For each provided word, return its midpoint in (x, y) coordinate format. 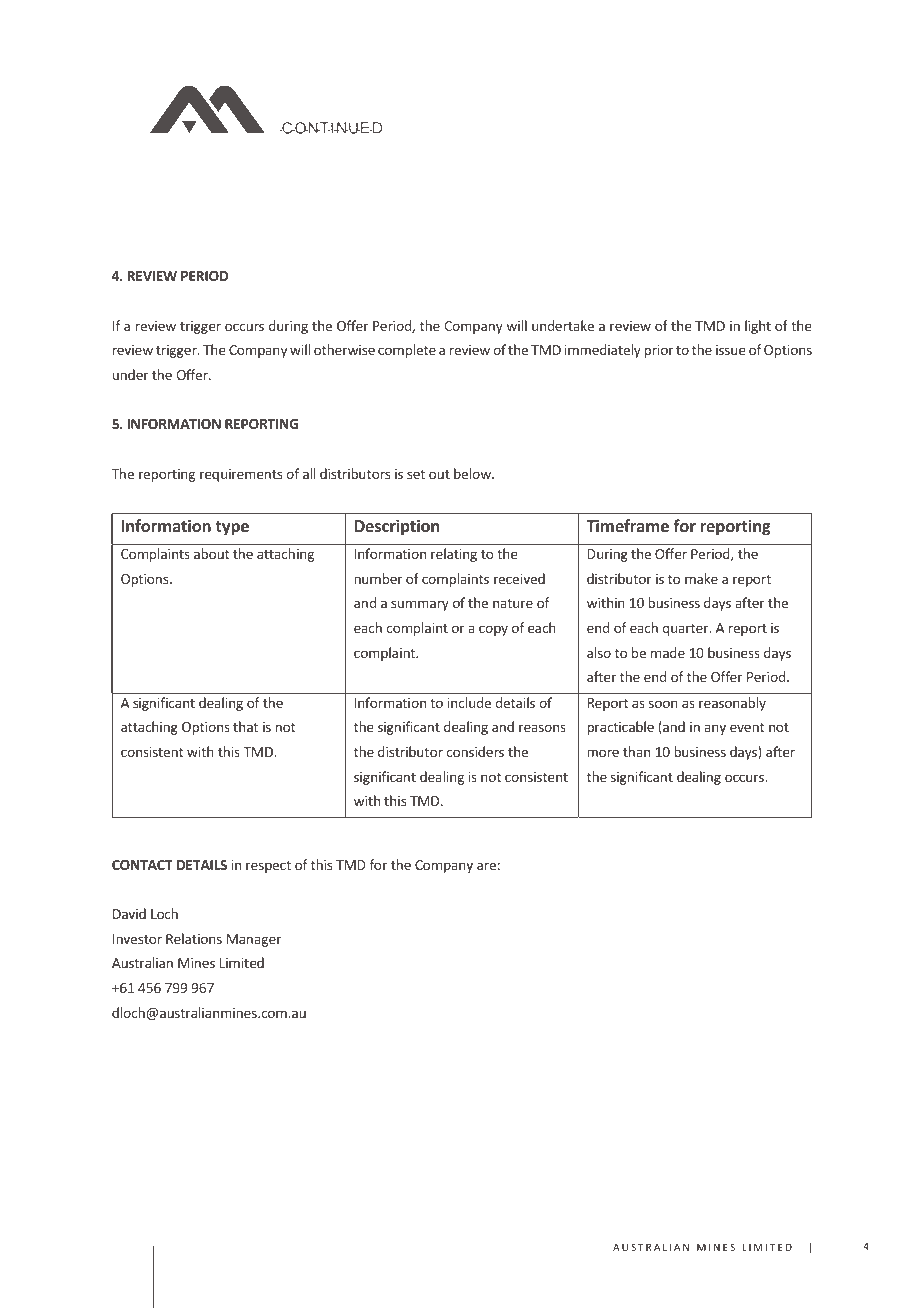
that (245, 726)
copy (493, 630)
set (416, 474)
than (636, 751)
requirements (241, 475)
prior (659, 351)
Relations (194, 938)
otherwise (344, 349)
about (211, 553)
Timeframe (627, 525)
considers (475, 751)
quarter (686, 630)
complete (407, 351)
